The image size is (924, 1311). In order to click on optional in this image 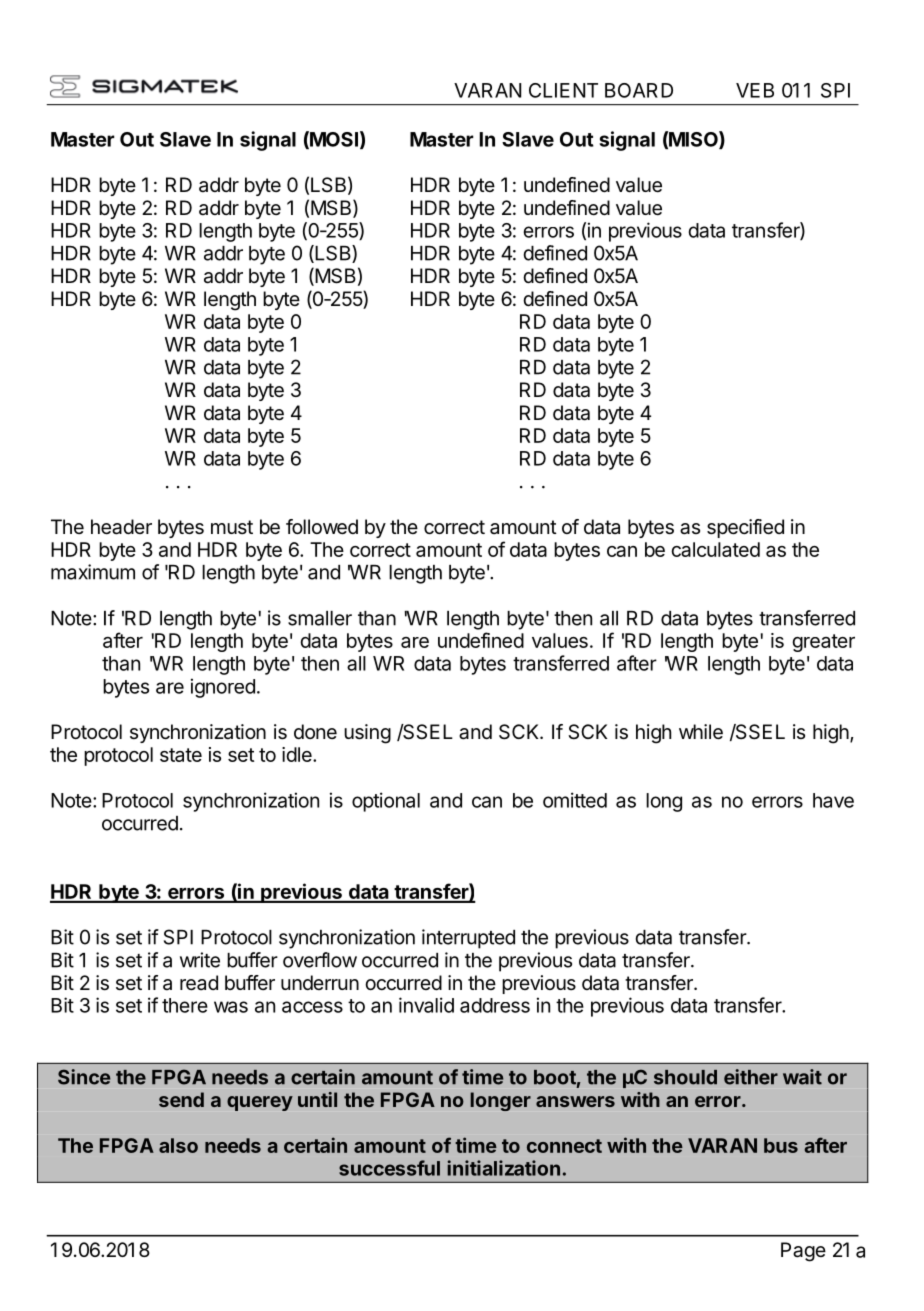, I will do `click(386, 802)`.
